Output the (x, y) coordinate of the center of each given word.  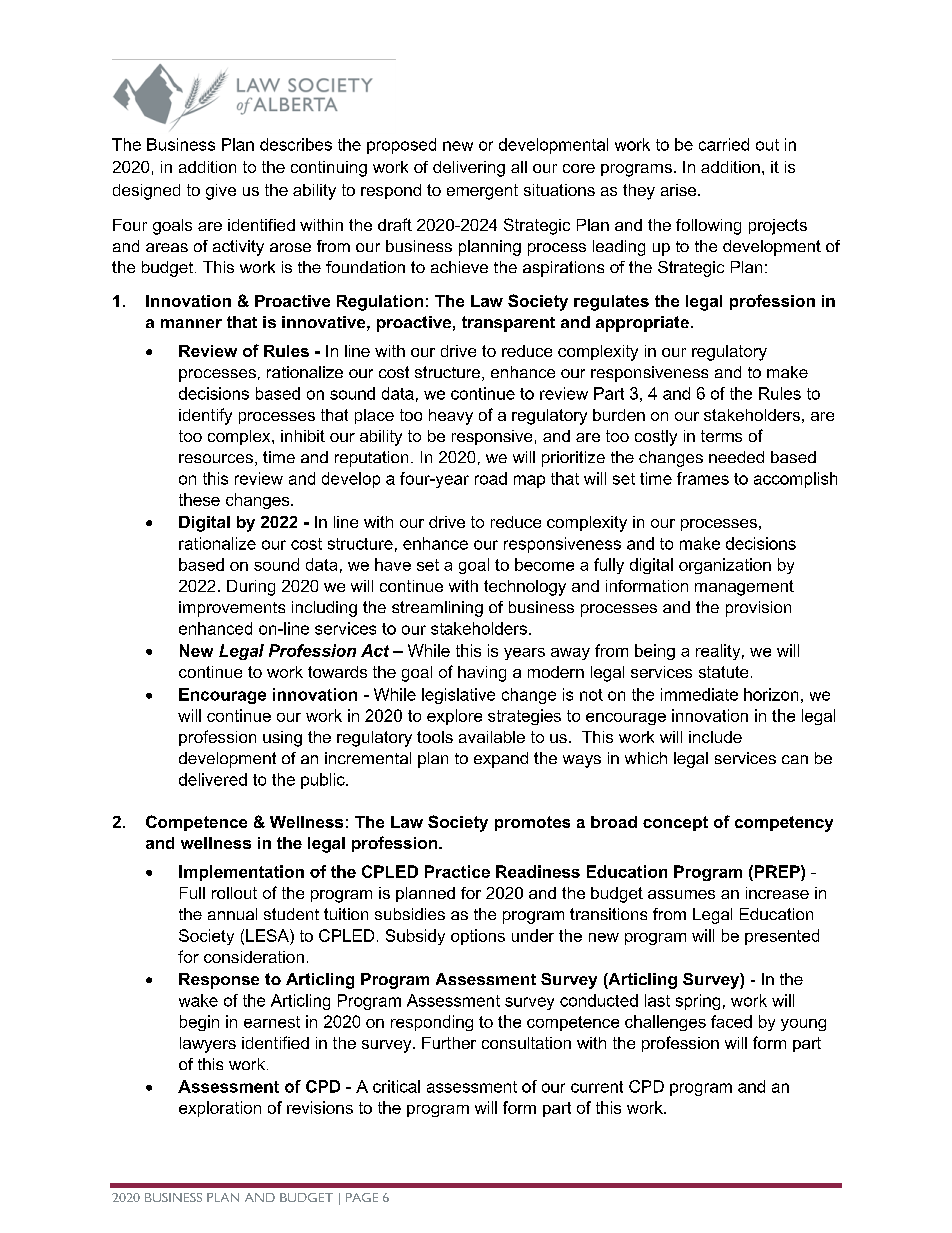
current (597, 1087)
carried (724, 144)
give (221, 192)
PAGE (362, 1197)
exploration (220, 1109)
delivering (469, 169)
